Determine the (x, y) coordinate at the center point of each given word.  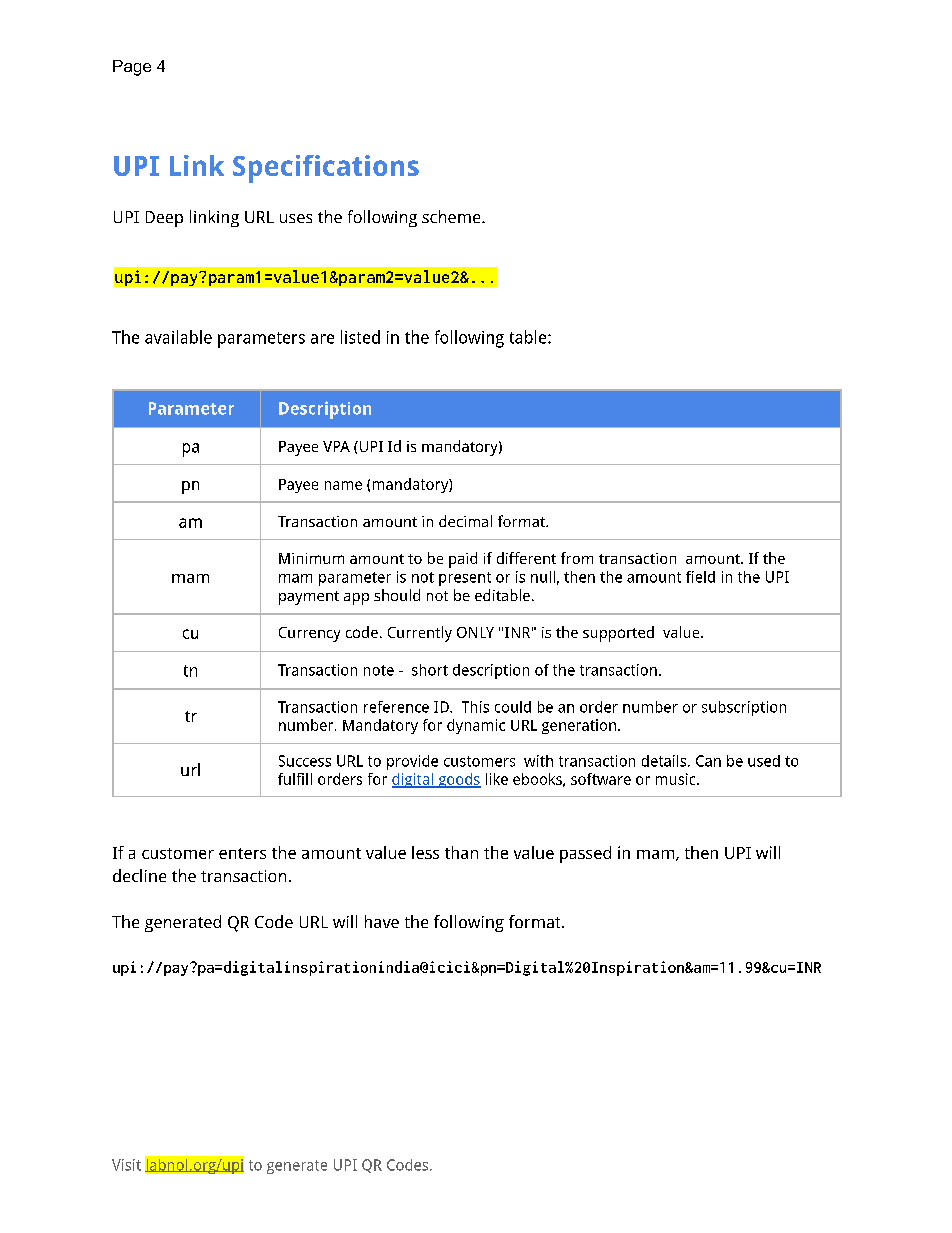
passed (585, 854)
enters (242, 853)
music (677, 779)
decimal (465, 521)
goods (458, 780)
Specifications (326, 169)
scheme (452, 216)
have (382, 921)
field (700, 577)
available (178, 337)
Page (132, 68)
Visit (126, 1165)
